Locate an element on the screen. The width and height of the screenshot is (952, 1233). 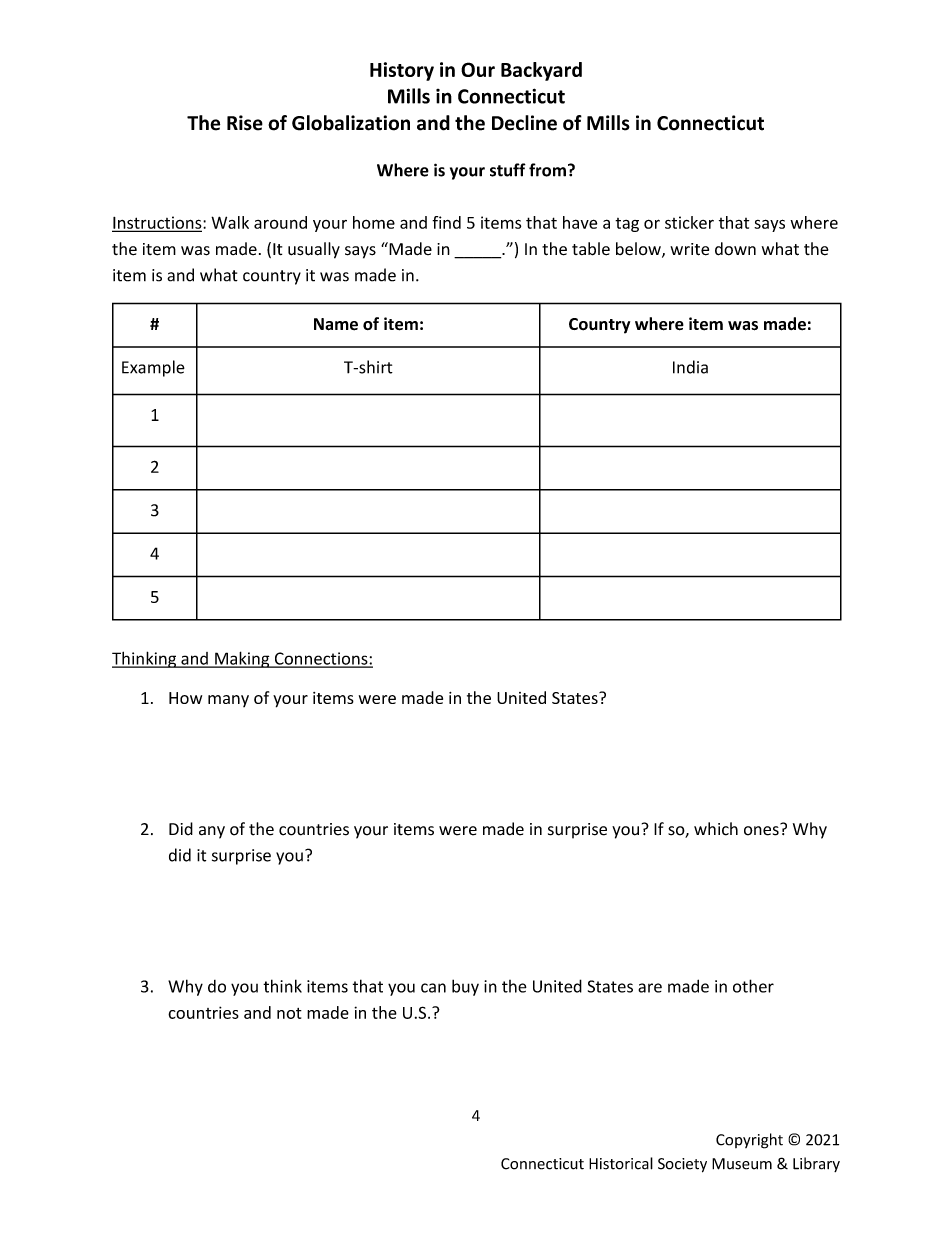
Example is located at coordinates (153, 368).
